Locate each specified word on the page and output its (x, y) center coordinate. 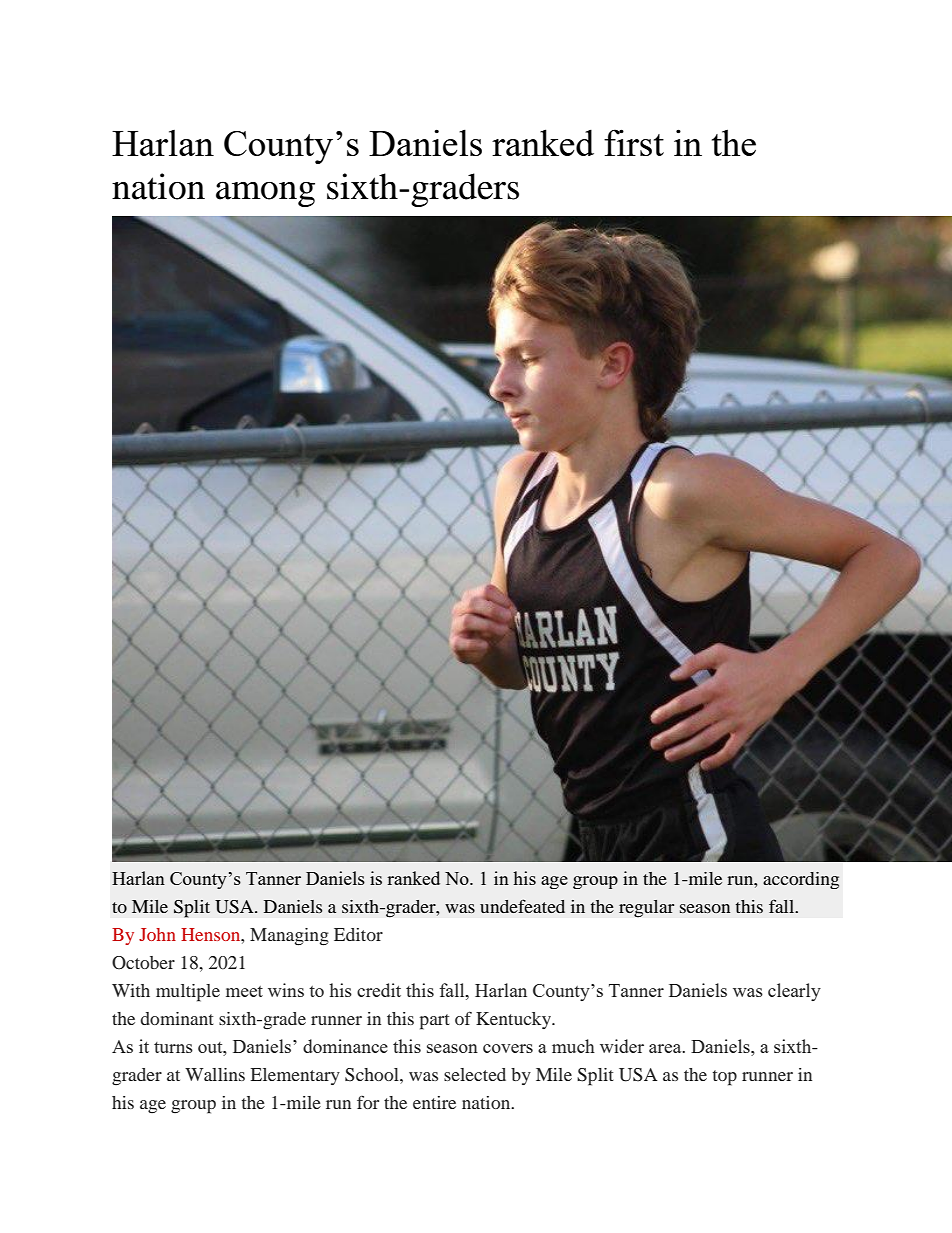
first (634, 142)
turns (173, 1047)
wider (622, 1046)
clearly (794, 992)
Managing (289, 937)
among (265, 194)
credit (379, 990)
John (157, 934)
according (801, 880)
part (435, 1022)
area (666, 1048)
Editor (358, 934)
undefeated (522, 906)
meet (244, 991)
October (143, 963)
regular (647, 909)
